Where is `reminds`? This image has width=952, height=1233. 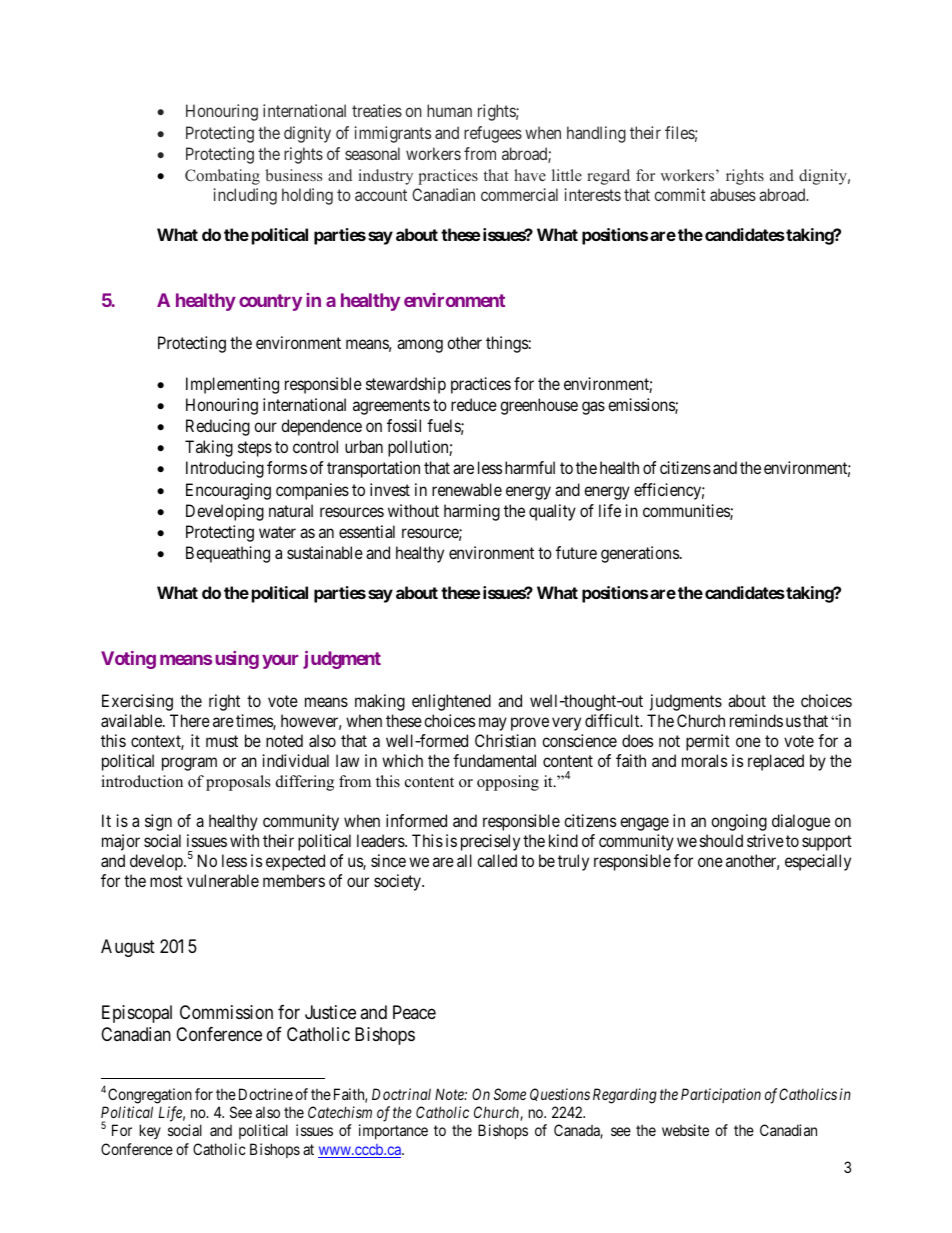
reminds is located at coordinates (756, 720).
